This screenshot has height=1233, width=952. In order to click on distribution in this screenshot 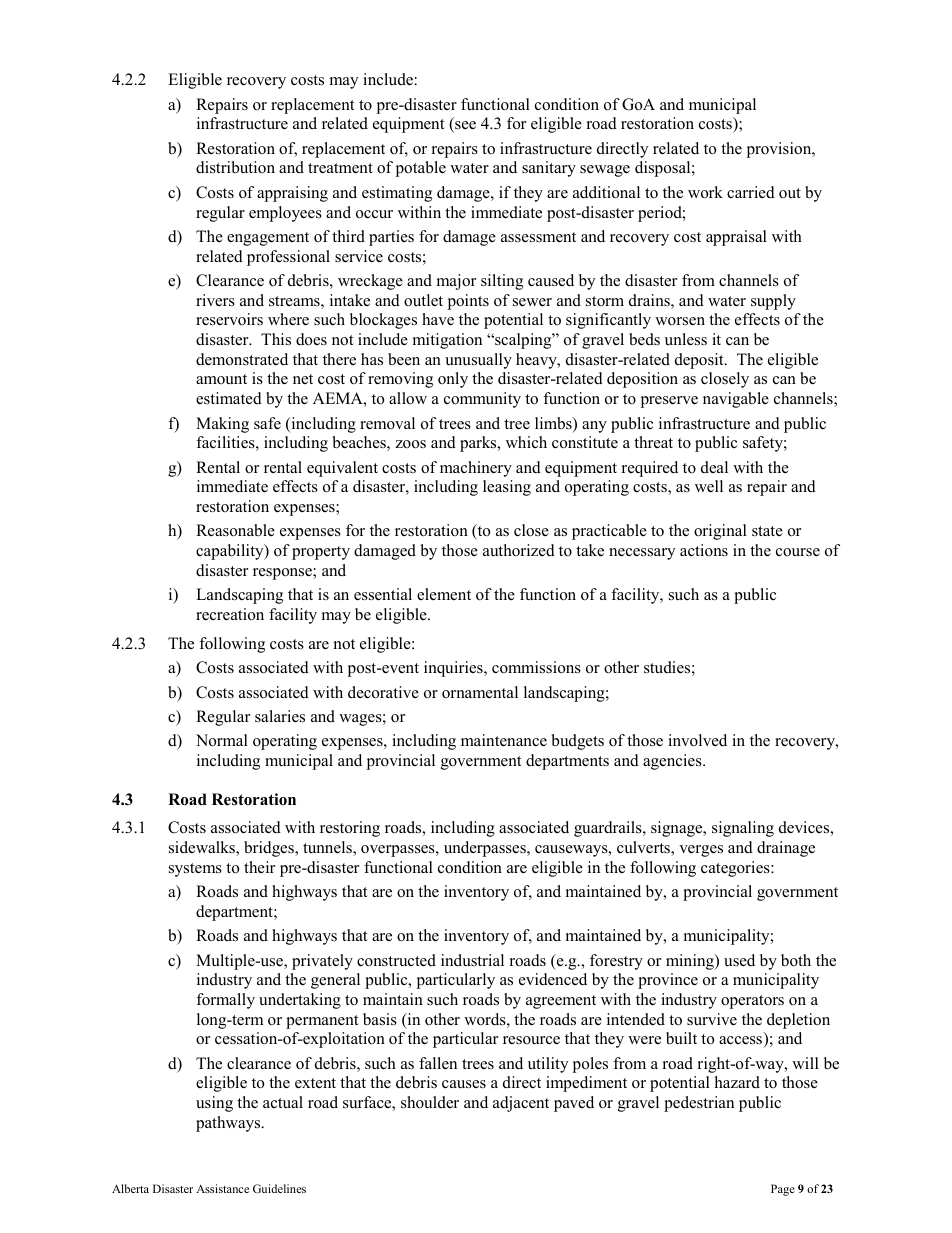, I will do `click(235, 167)`.
